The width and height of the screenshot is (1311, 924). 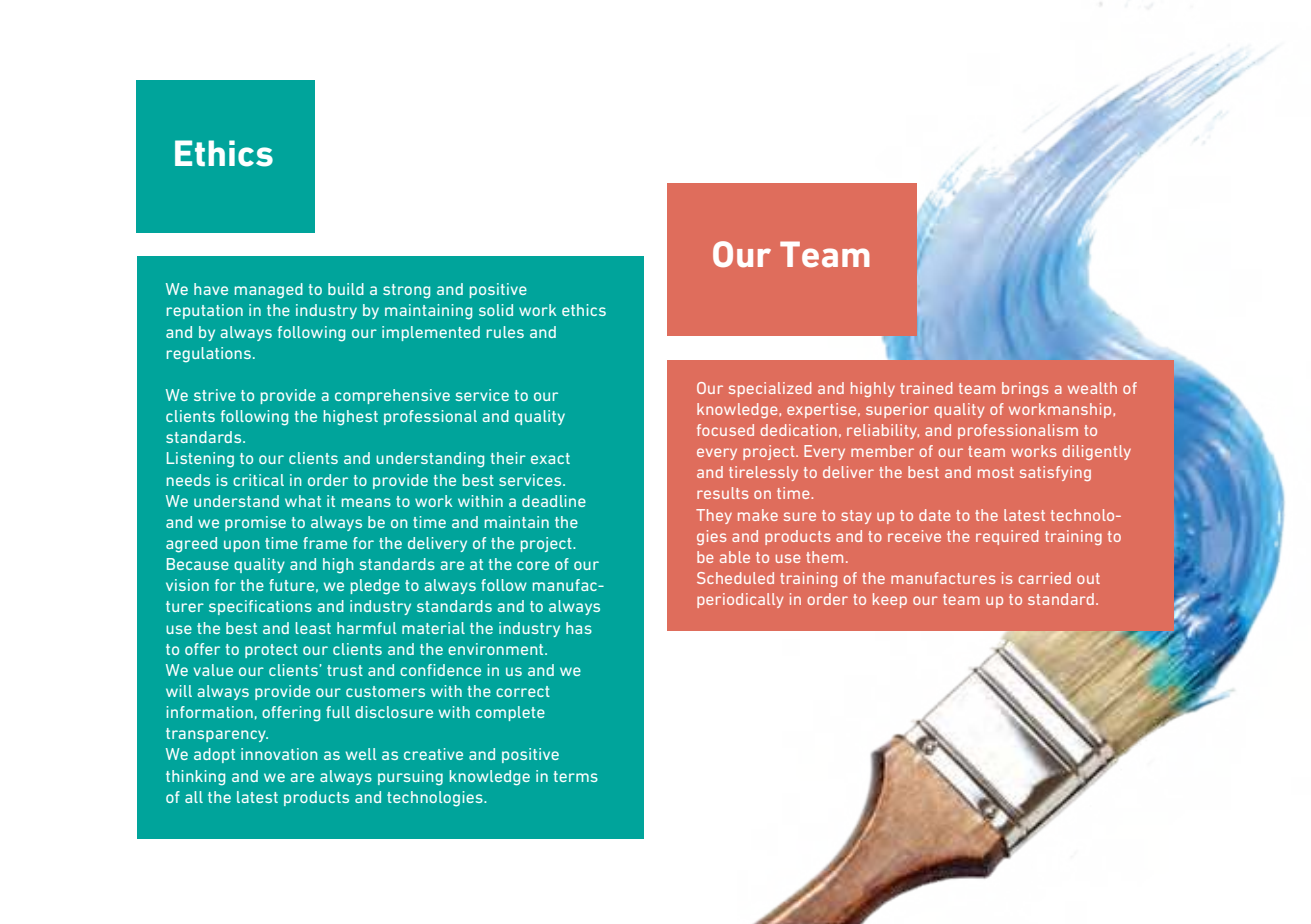 I want to click on trained, so click(x=926, y=388).
